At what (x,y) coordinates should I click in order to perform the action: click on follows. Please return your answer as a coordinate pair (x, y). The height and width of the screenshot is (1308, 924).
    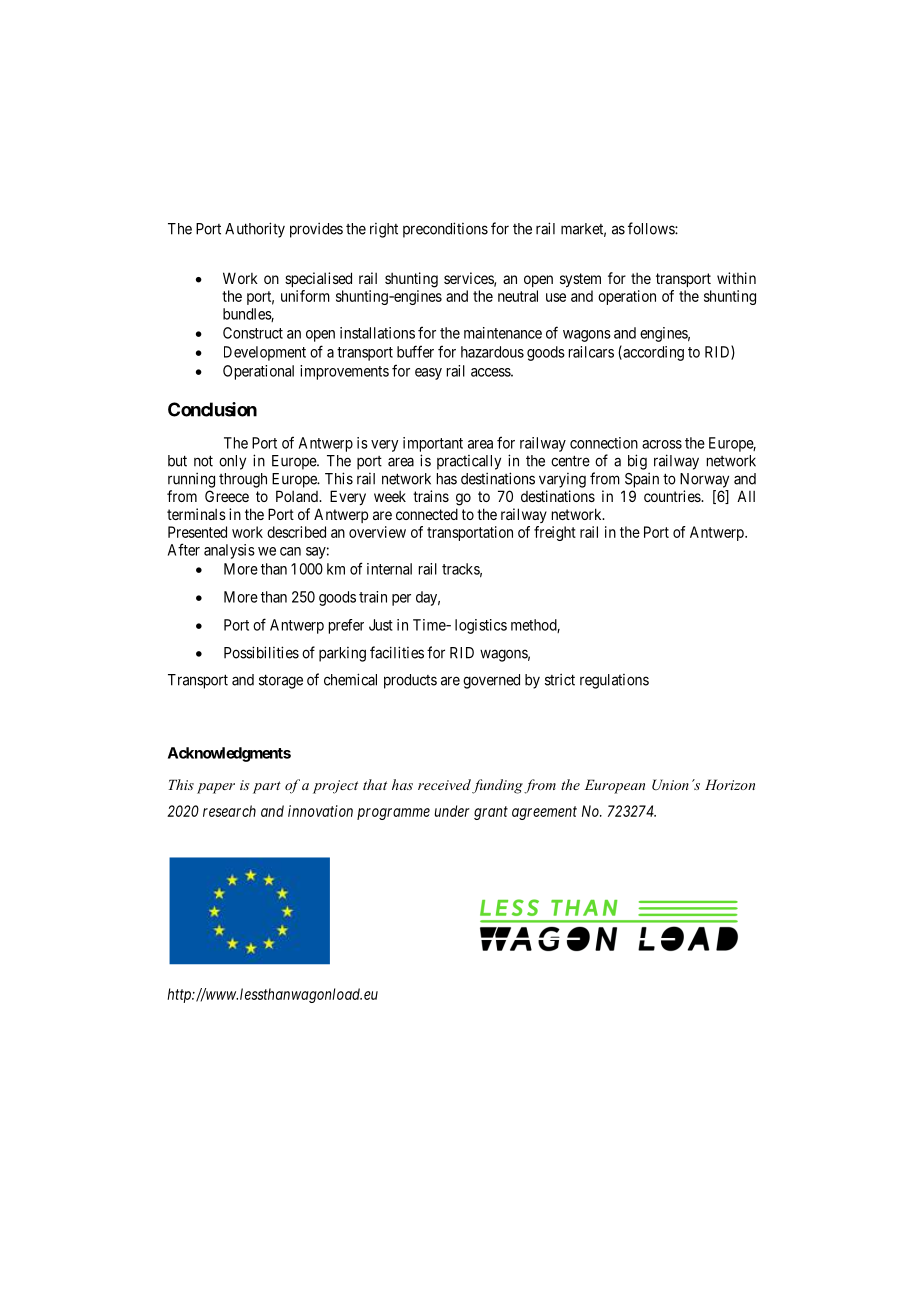
    Looking at the image, I should click on (652, 228).
